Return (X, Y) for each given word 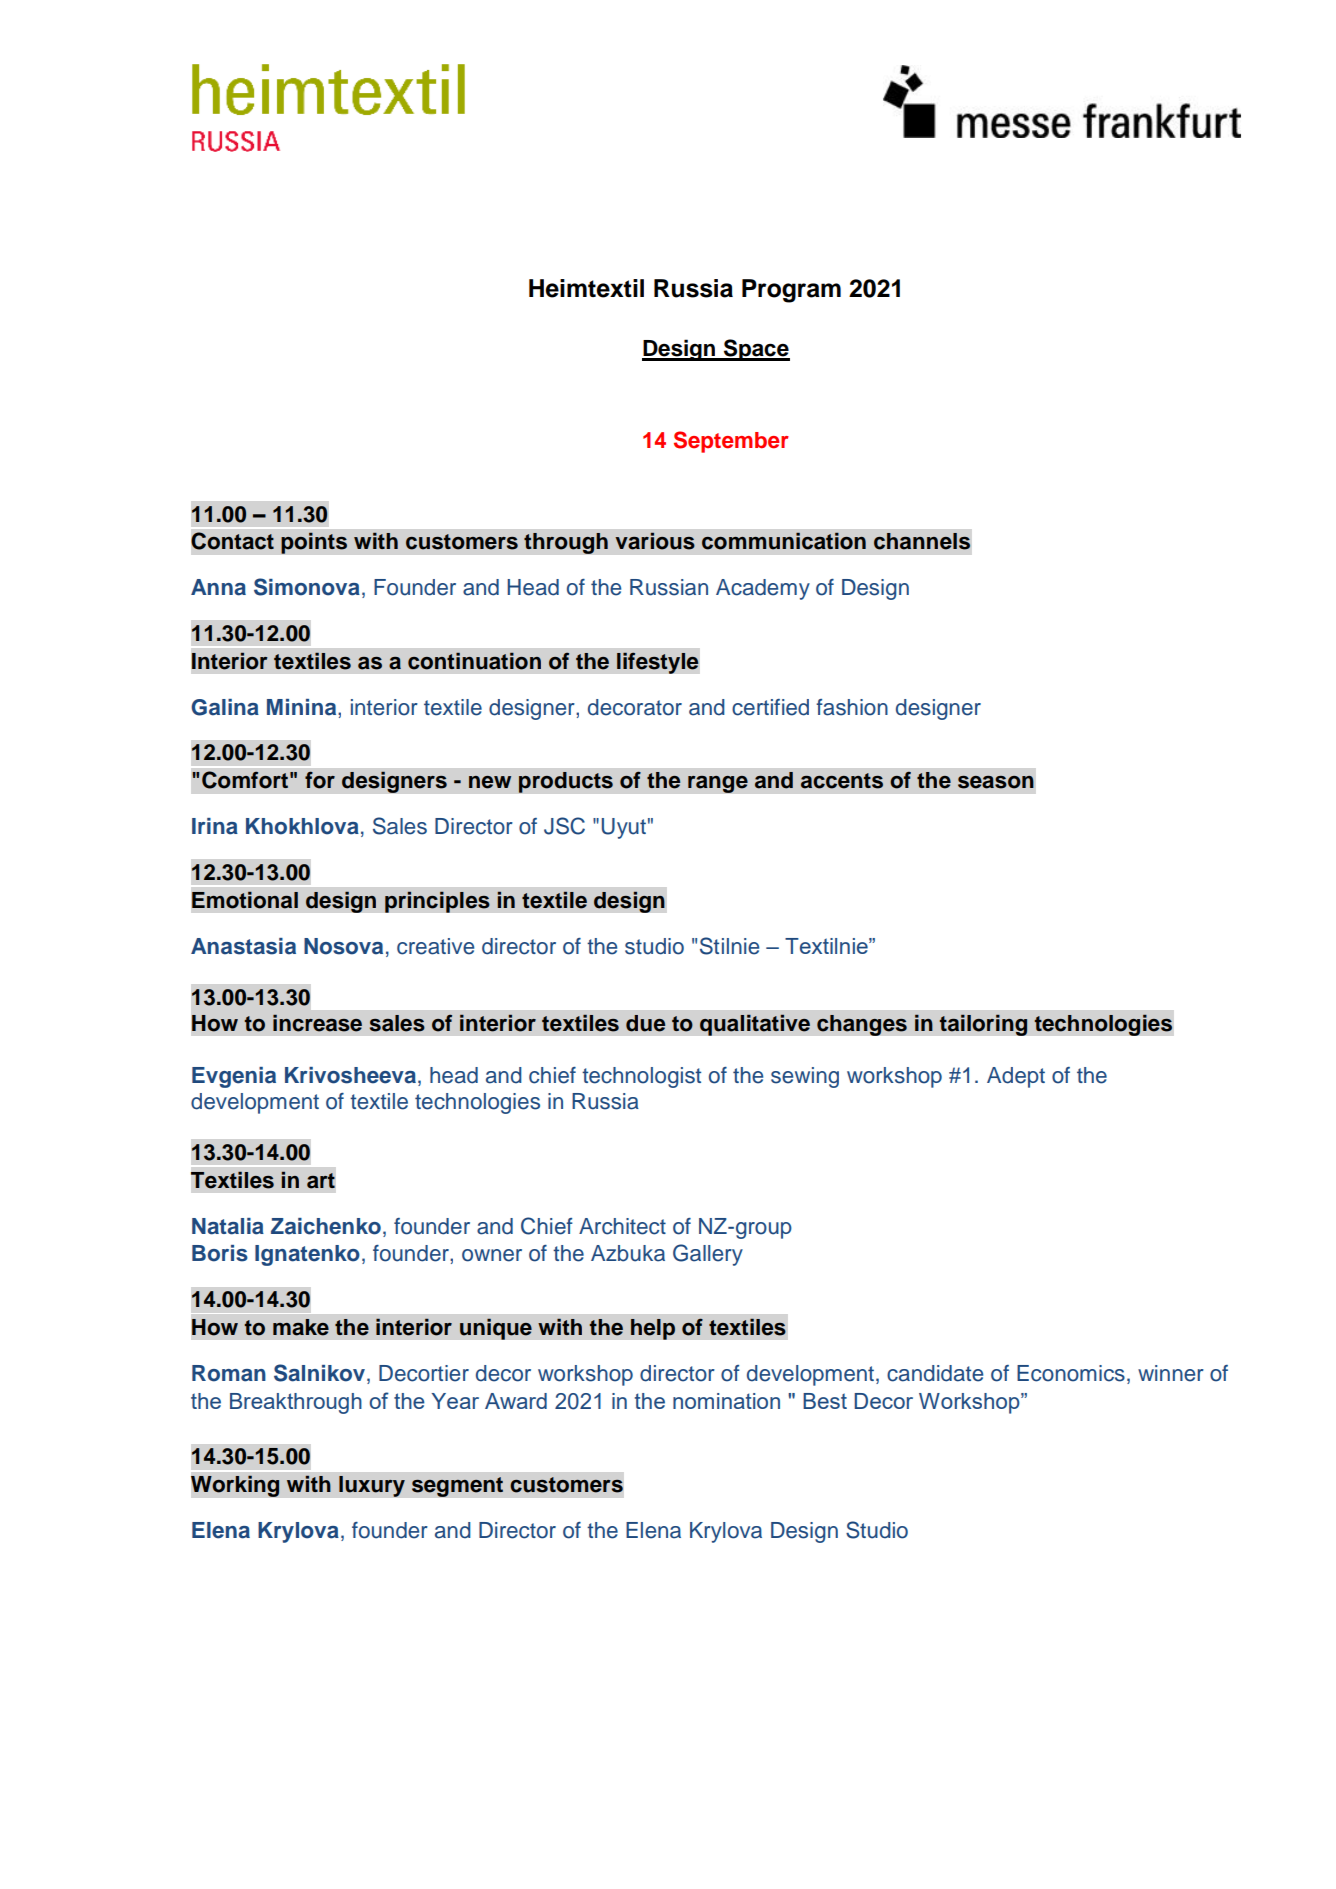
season (996, 782)
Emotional (245, 900)
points (314, 543)
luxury (372, 1486)
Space (756, 350)
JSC (564, 826)
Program (791, 291)
